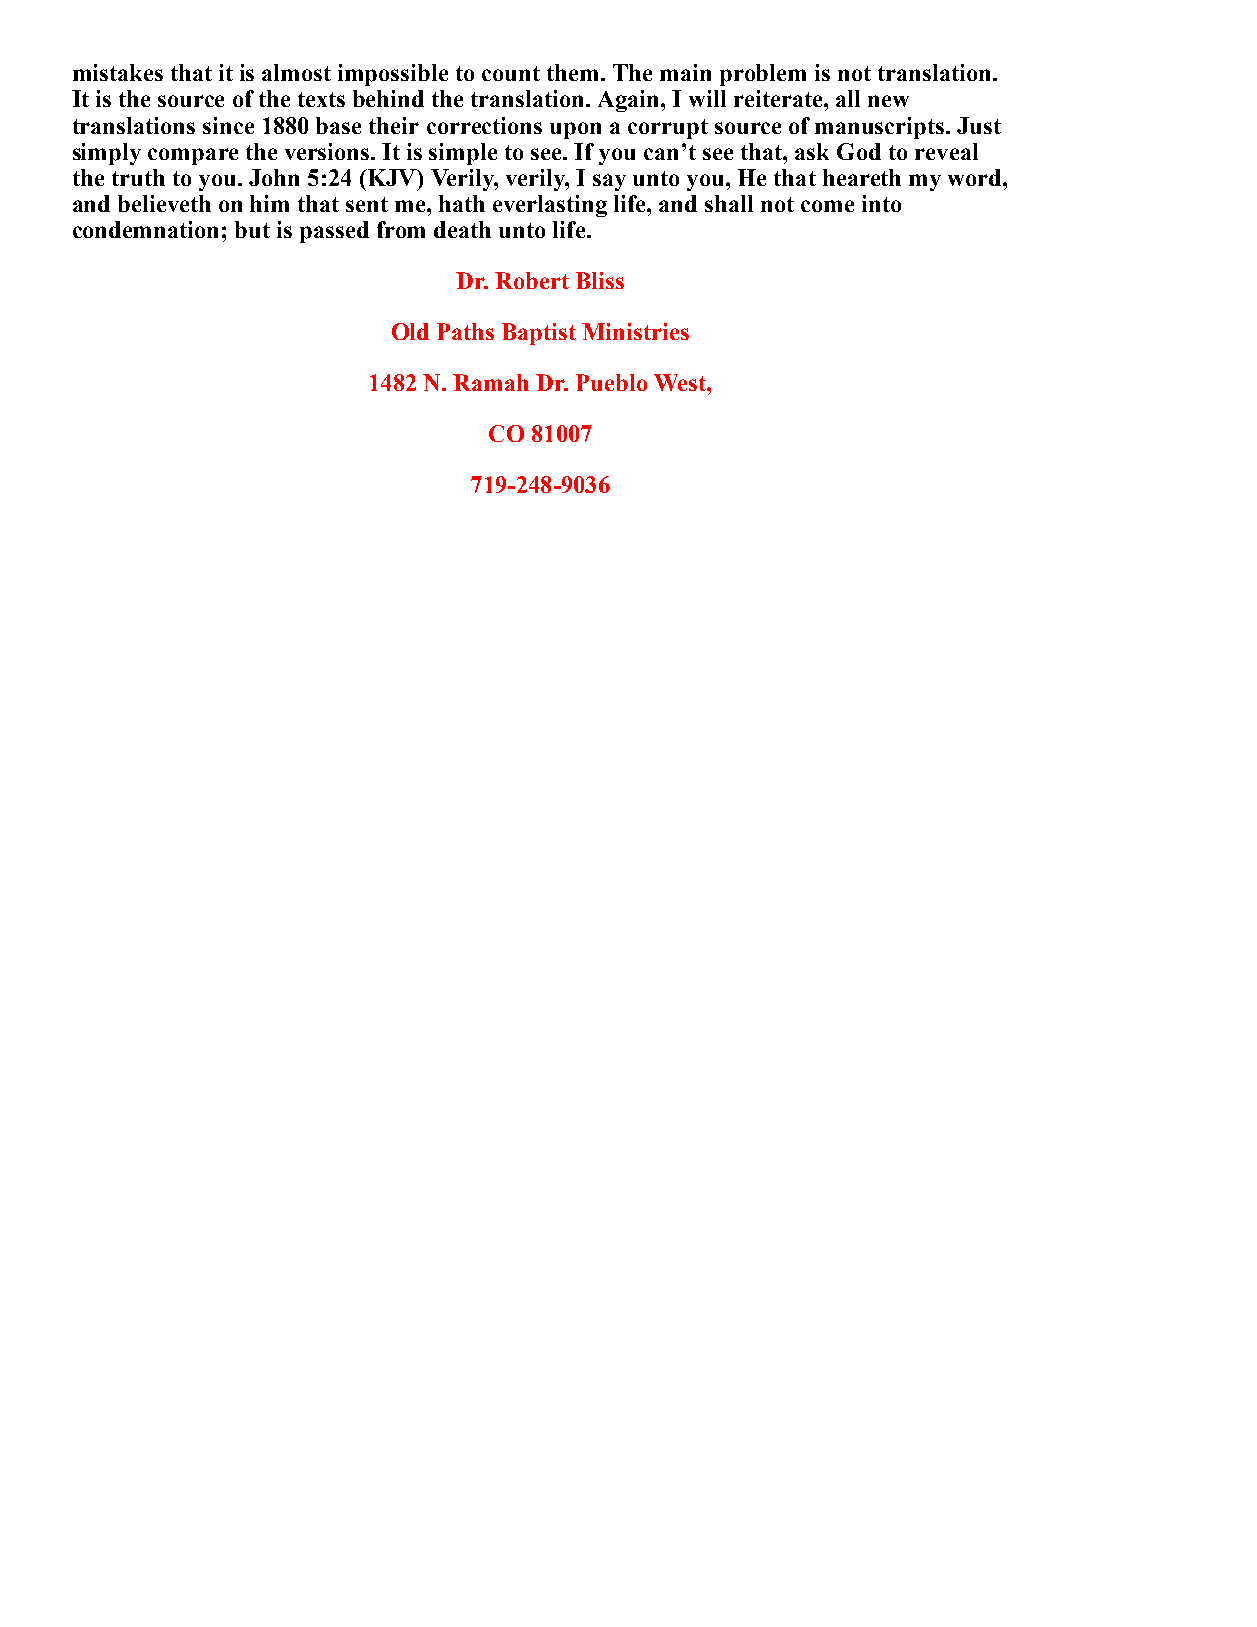 This screenshot has width=1257, height=1627. I want to click on simple, so click(463, 154).
